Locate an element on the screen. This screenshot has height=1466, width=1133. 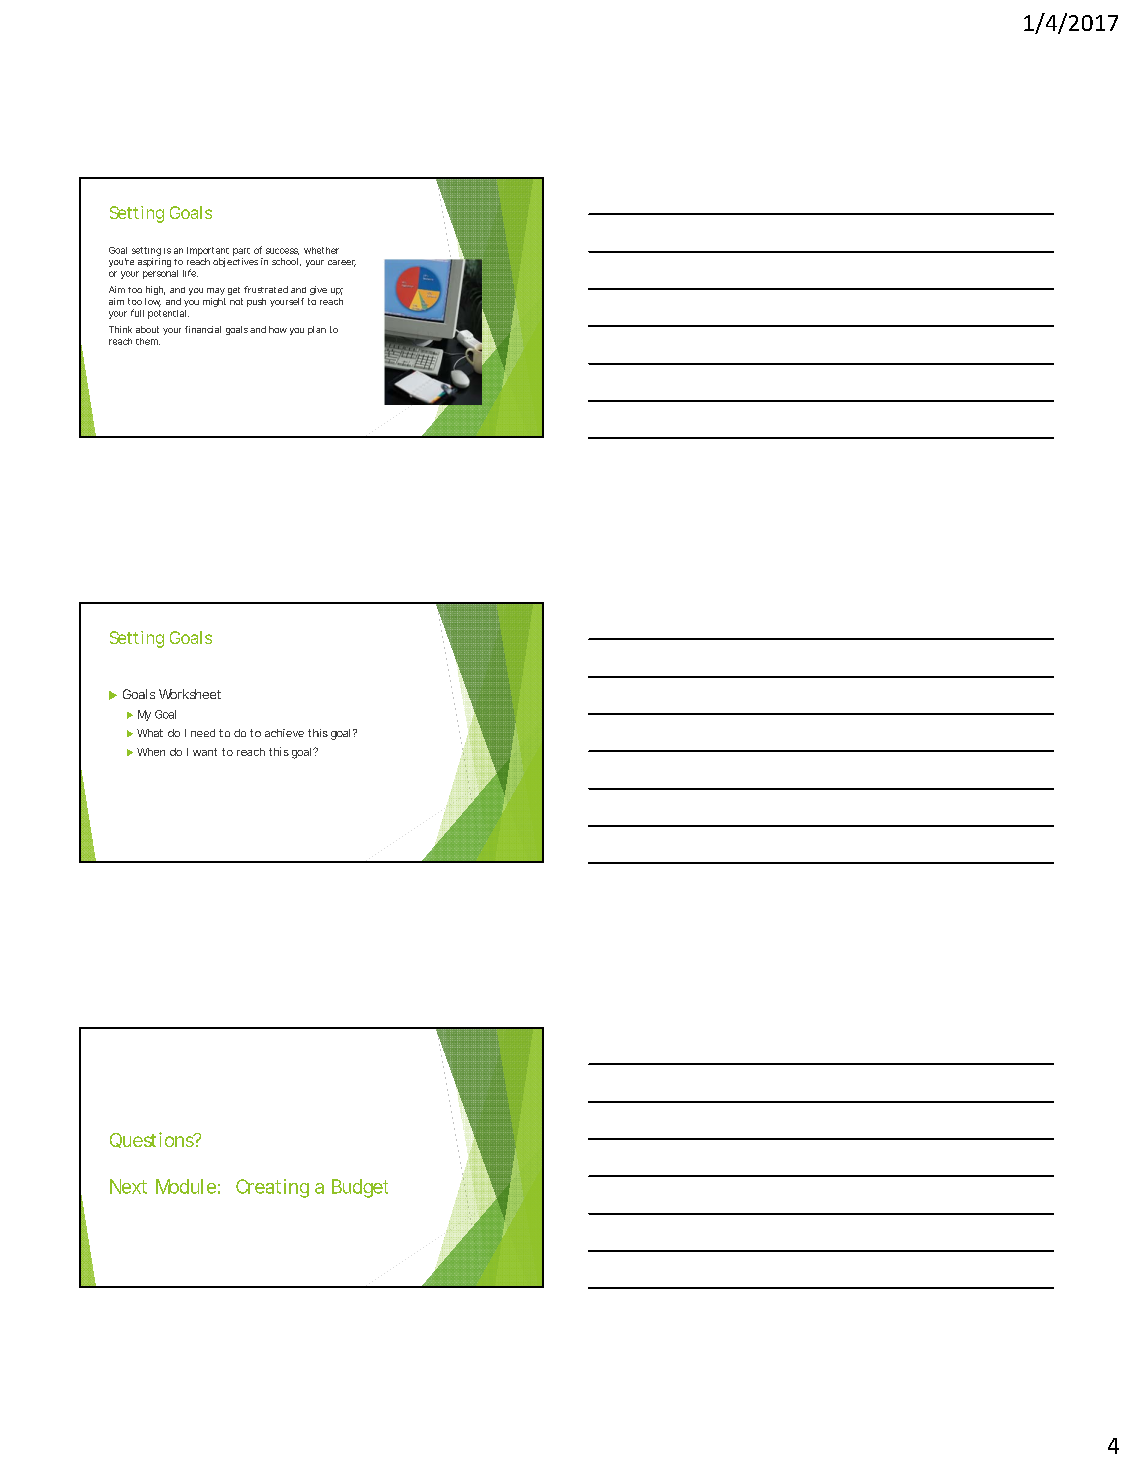
Questions is located at coordinates (153, 1140).
